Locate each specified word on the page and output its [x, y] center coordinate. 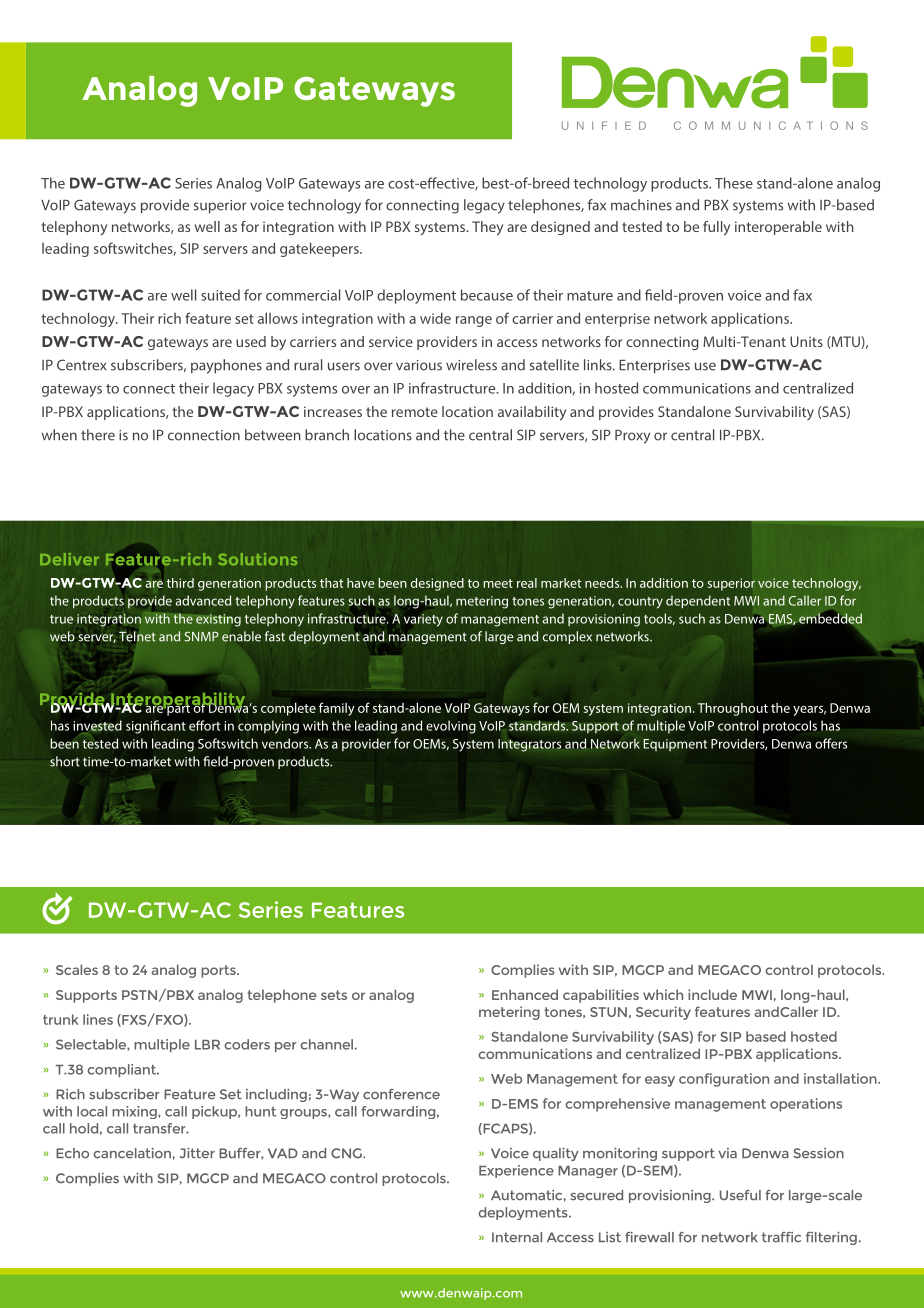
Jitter [197, 1153]
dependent [698, 602]
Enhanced [525, 994]
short [65, 761]
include [712, 994]
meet [498, 583]
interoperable [778, 228]
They [487, 228]
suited [220, 295]
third [180, 583]
